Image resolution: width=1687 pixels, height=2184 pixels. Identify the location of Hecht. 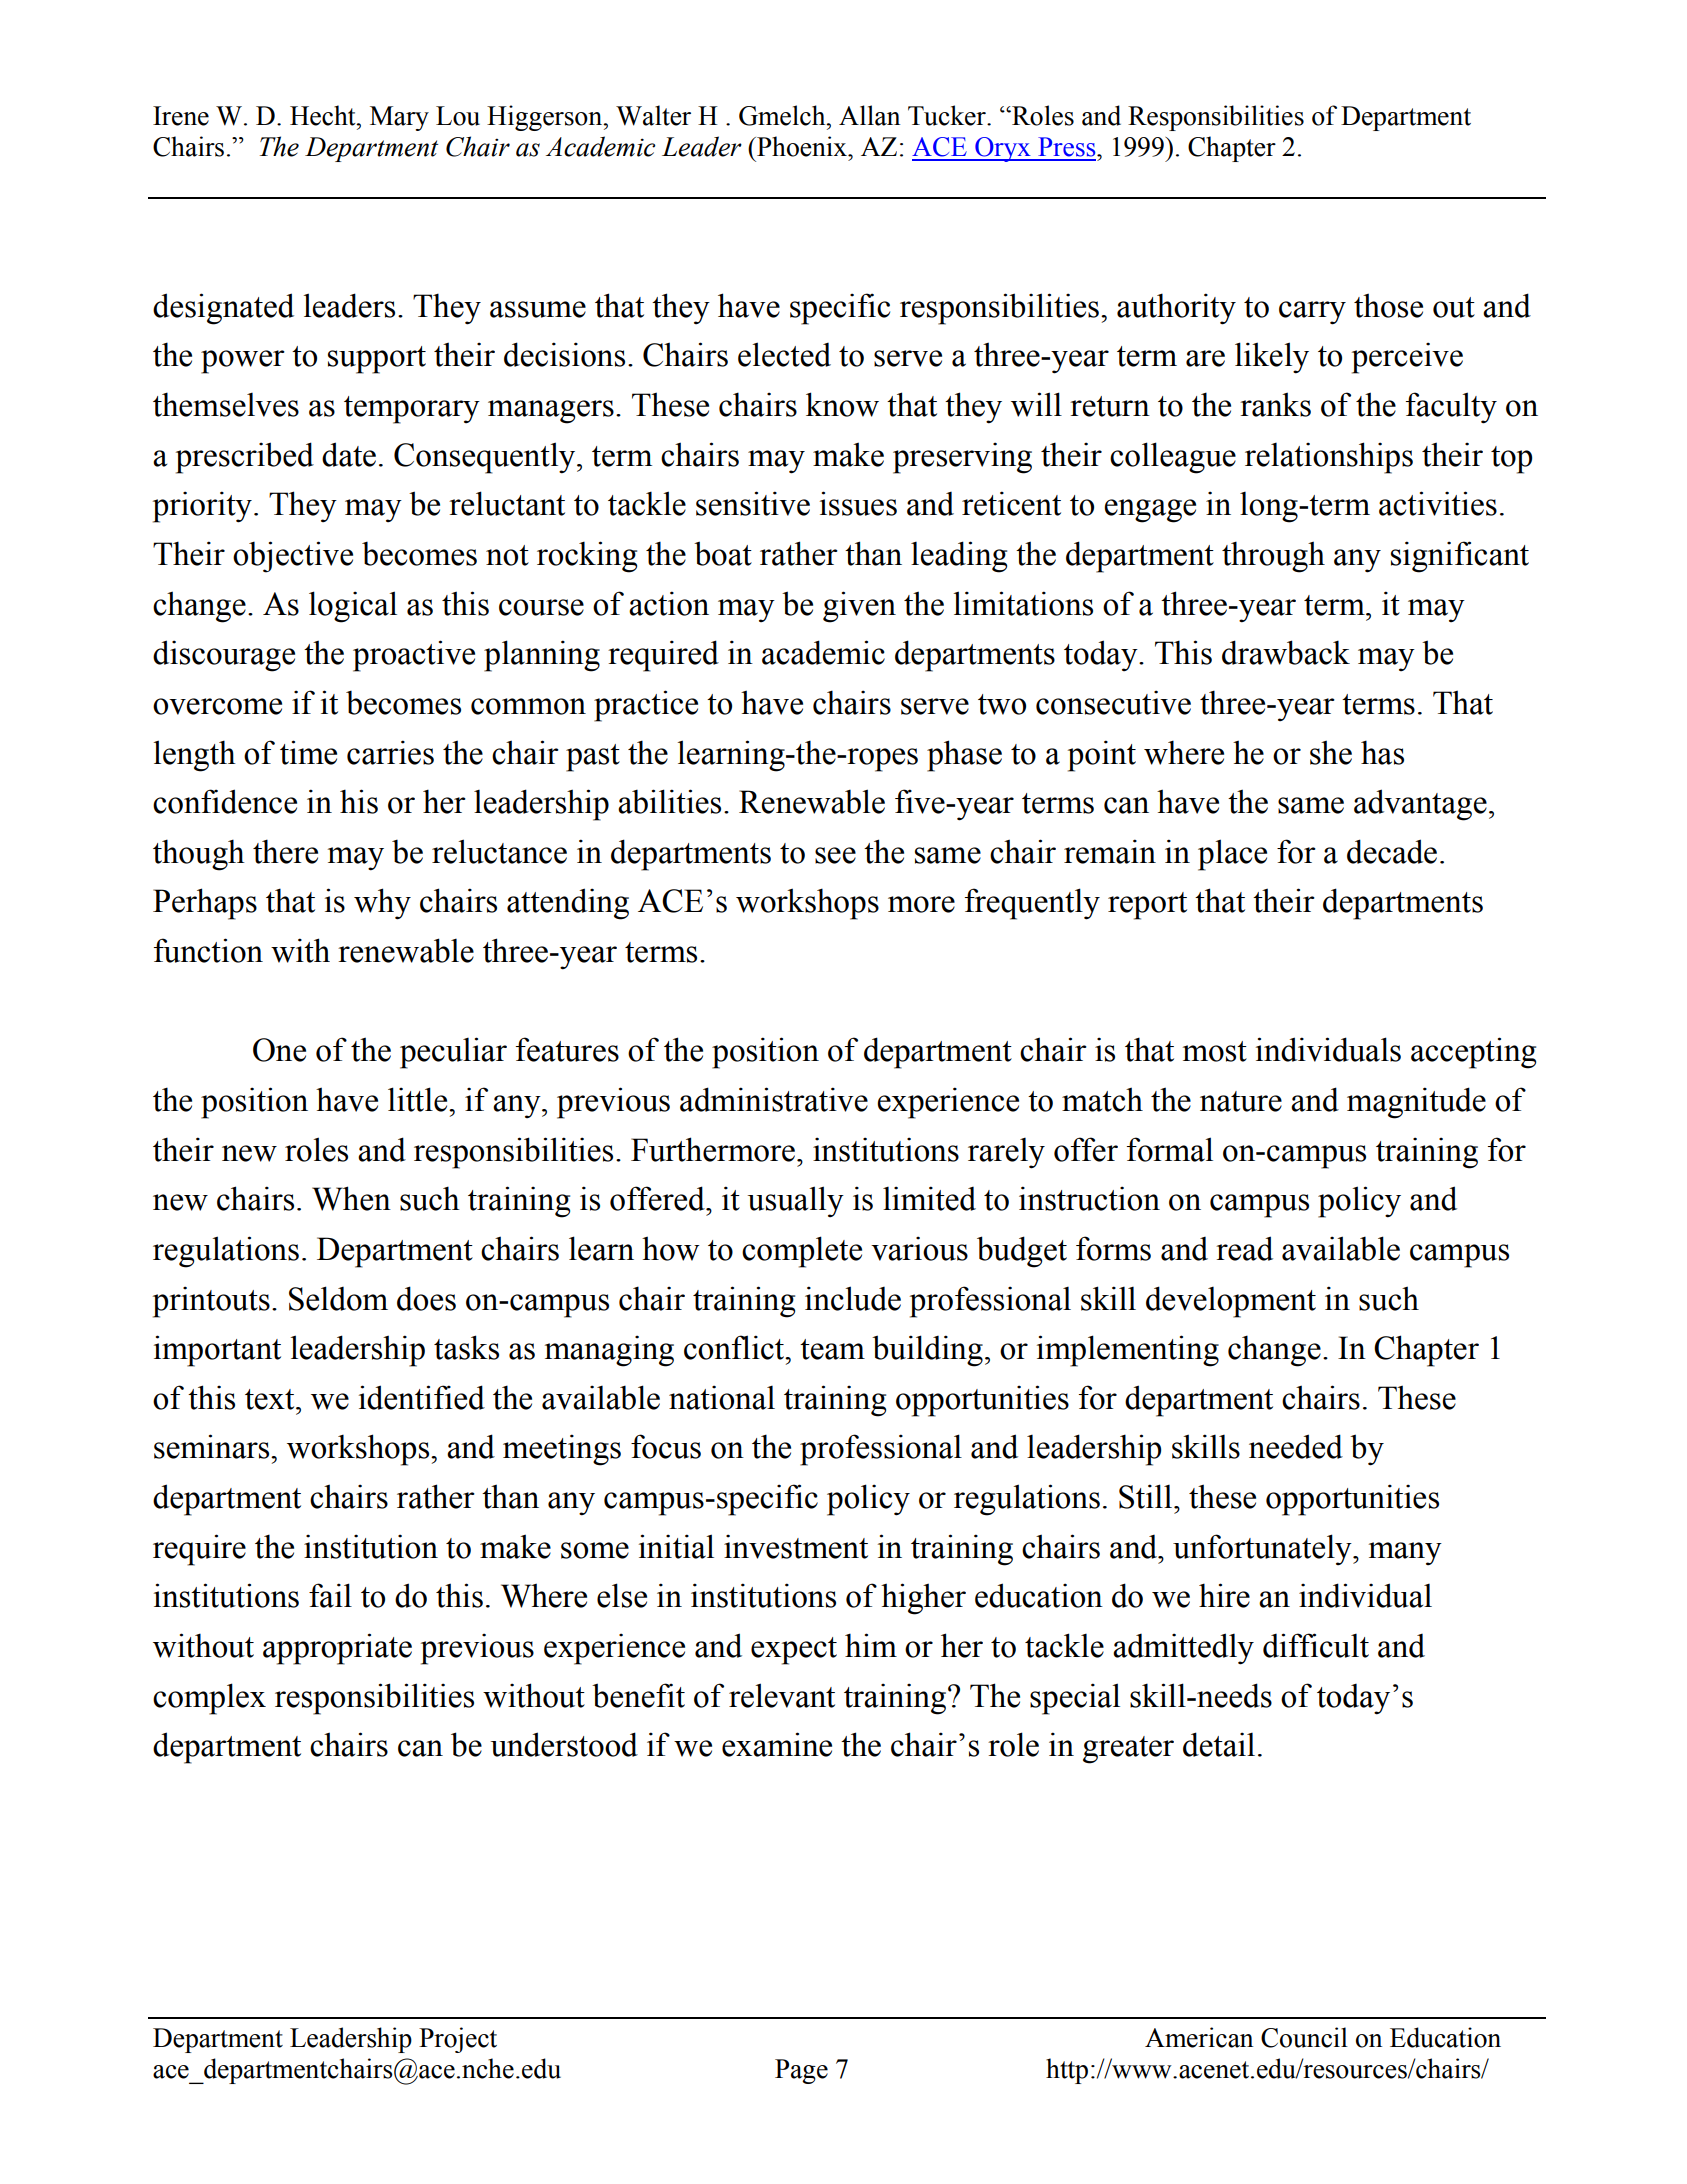
(324, 115).
